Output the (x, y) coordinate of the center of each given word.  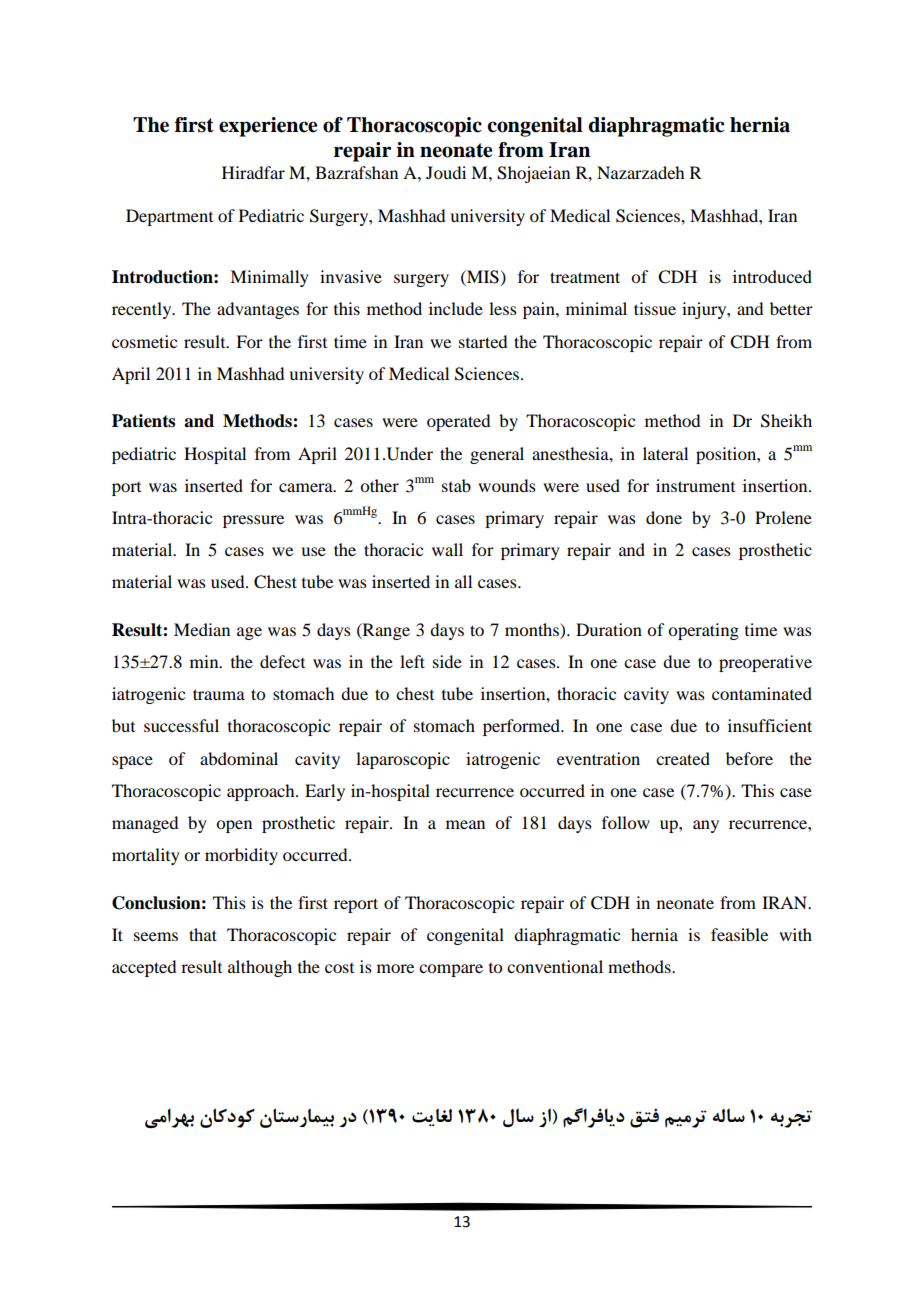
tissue (655, 308)
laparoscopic (403, 760)
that (203, 934)
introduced (772, 276)
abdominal (239, 758)
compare (451, 970)
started (483, 341)
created (683, 758)
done (664, 517)
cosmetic (144, 341)
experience (268, 127)
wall (447, 549)
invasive (351, 276)
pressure (253, 521)
